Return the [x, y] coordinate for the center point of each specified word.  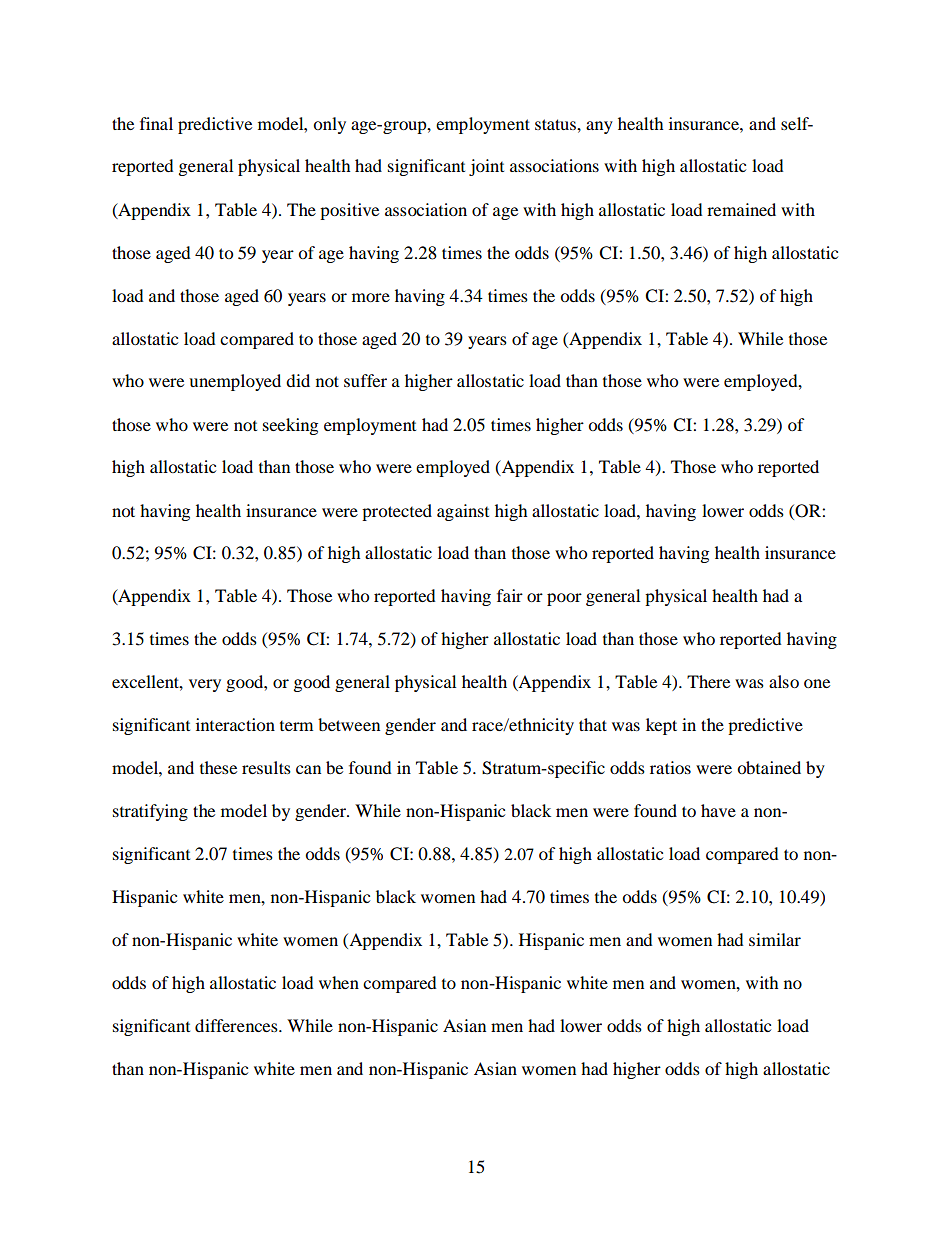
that [593, 724]
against [463, 512]
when [339, 982]
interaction [235, 724]
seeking [290, 426]
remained [741, 209]
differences [237, 1025]
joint [486, 167]
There [708, 681]
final [156, 123]
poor [564, 599]
